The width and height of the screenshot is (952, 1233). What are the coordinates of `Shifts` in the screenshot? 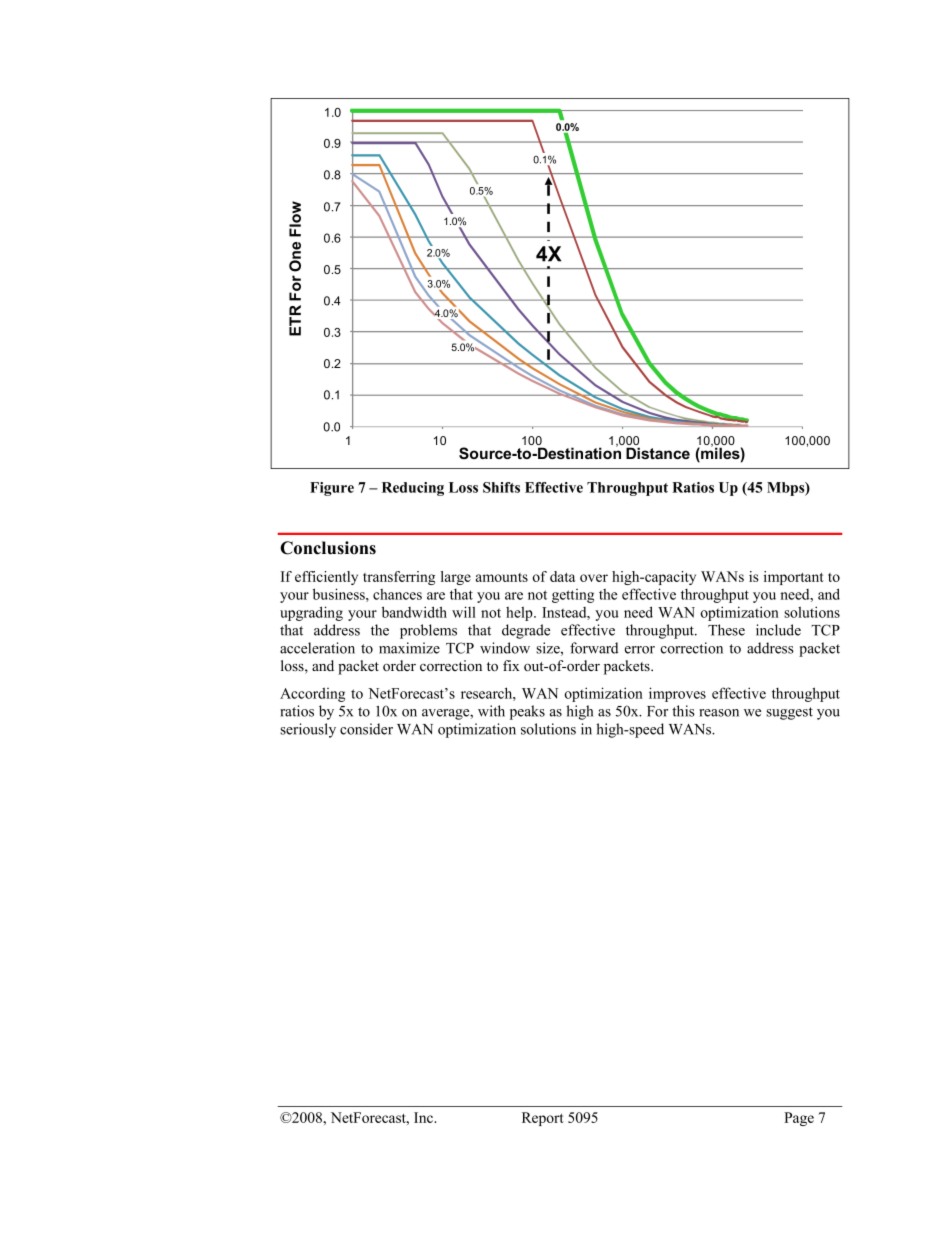 It's located at (501, 487).
